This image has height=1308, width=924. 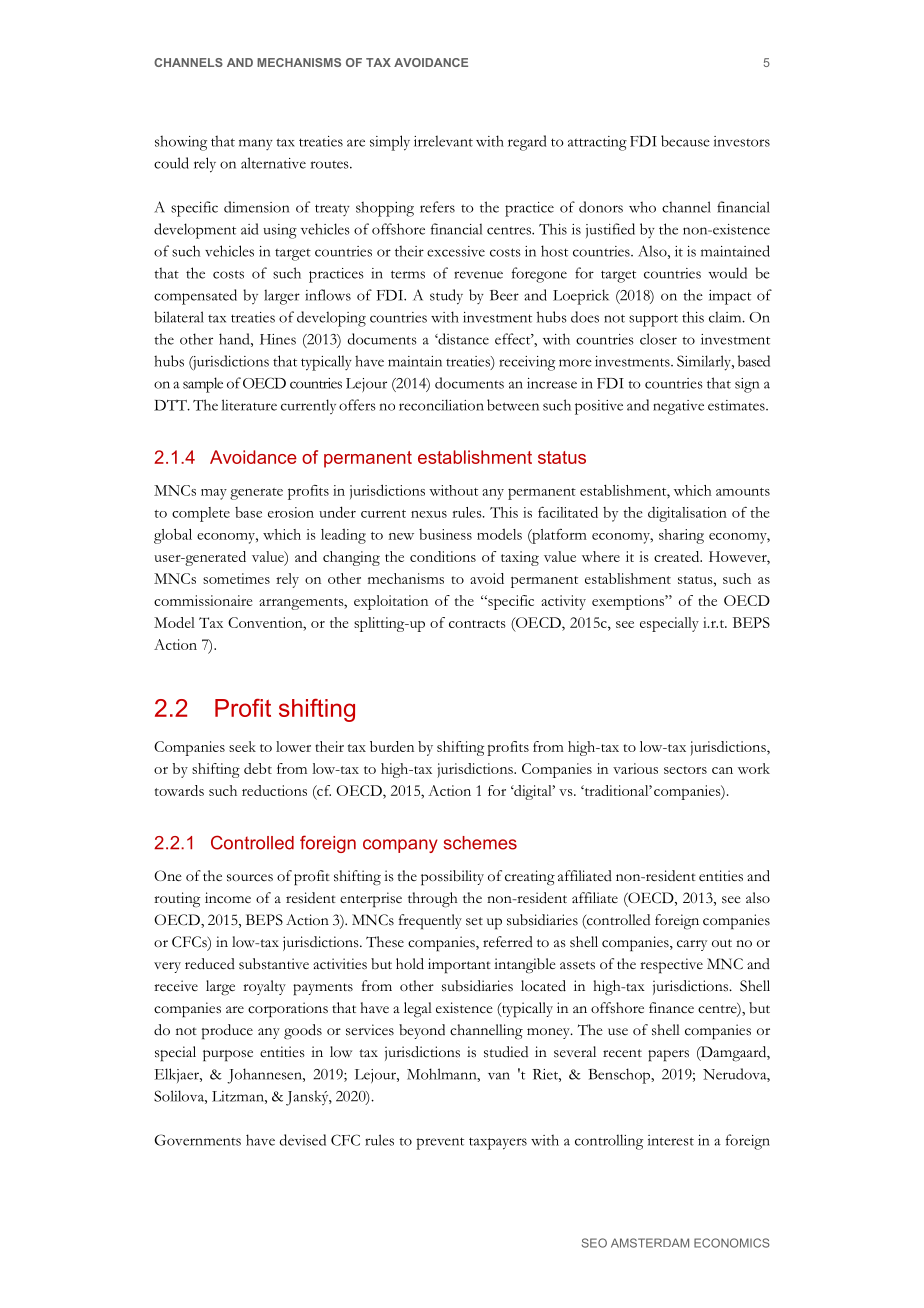 I want to click on Governments, so click(x=197, y=1140).
